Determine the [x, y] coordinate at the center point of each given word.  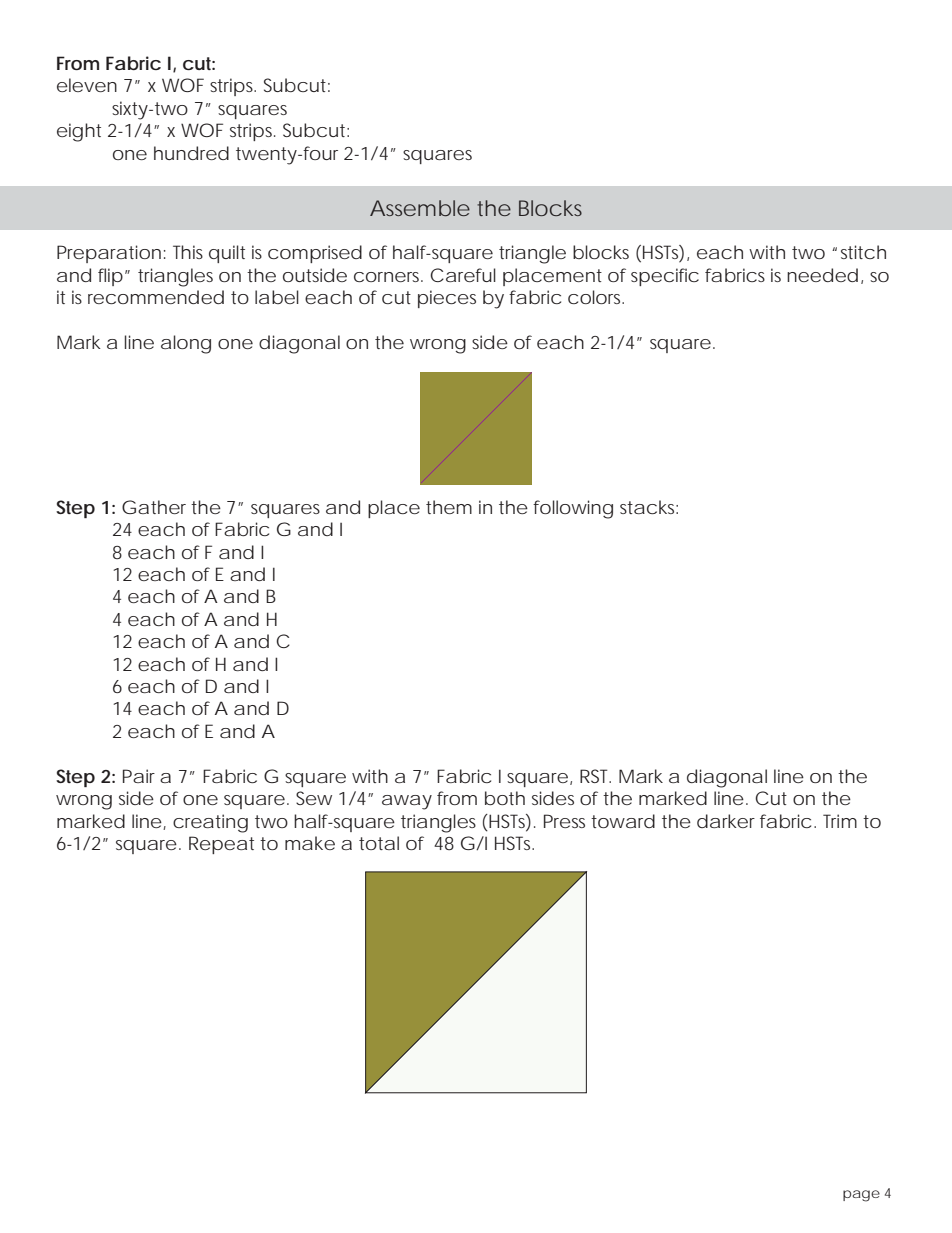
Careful [463, 275]
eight [79, 132]
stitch [863, 252]
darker [726, 821]
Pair [139, 776]
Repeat [221, 845]
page [861, 1196]
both [505, 798]
